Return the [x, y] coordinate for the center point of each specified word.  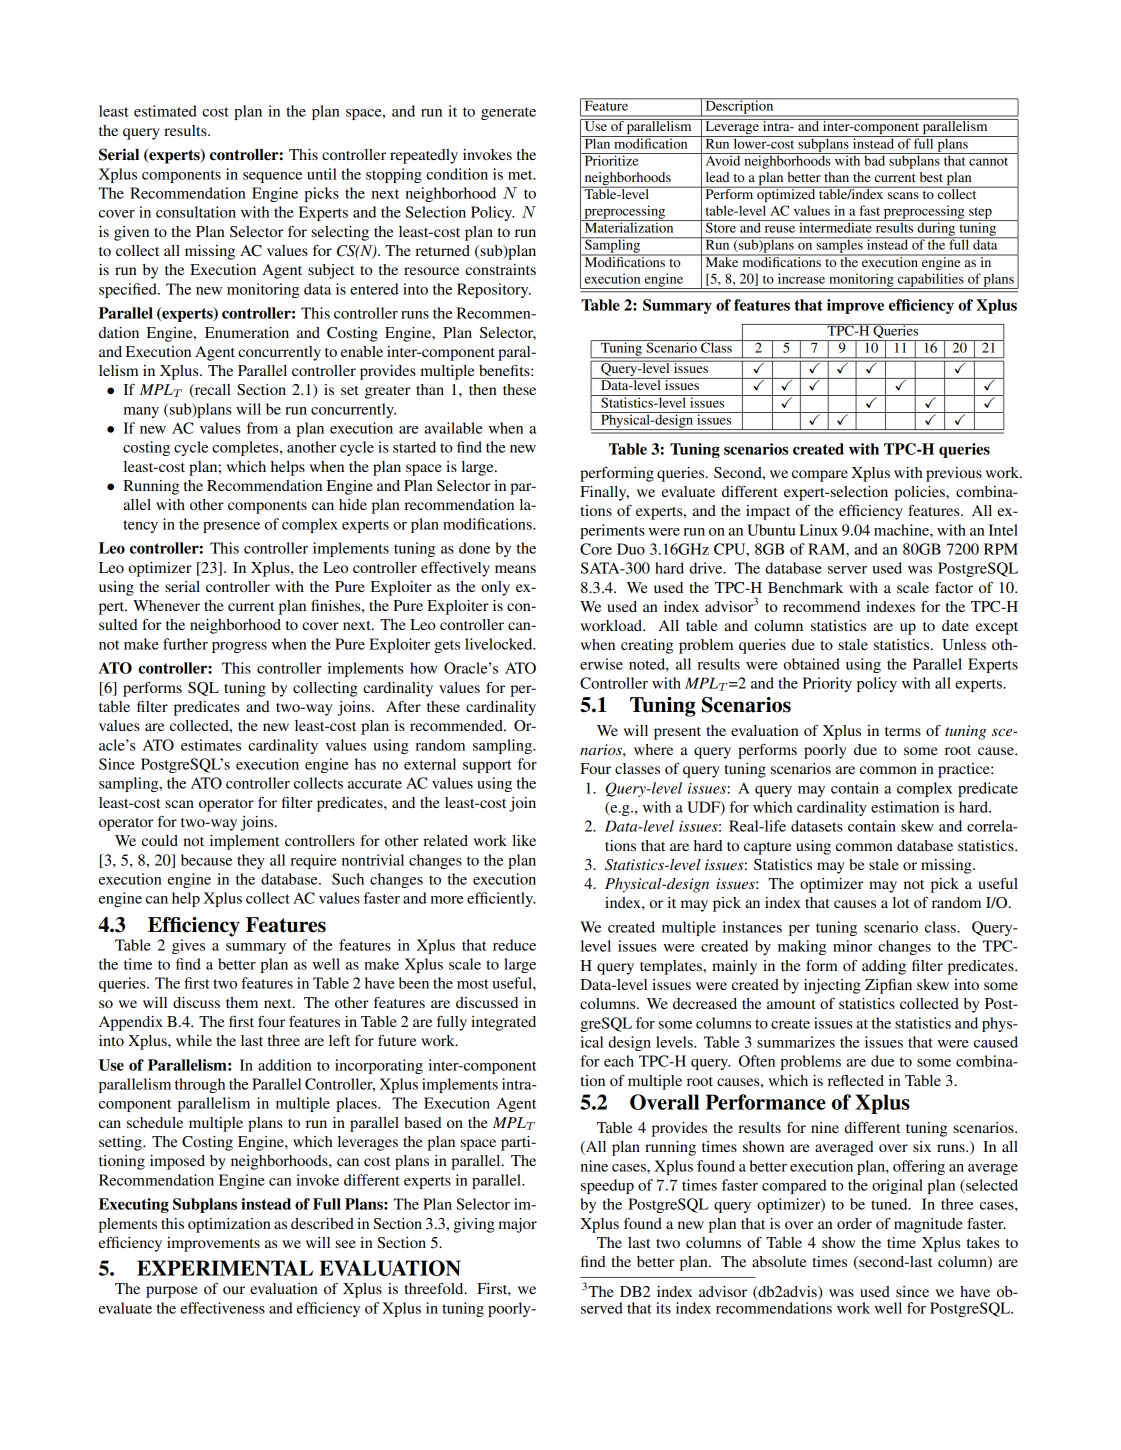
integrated [503, 1023]
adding [884, 967]
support [487, 766]
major [518, 1225]
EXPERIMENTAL [225, 1268]
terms [903, 731]
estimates [211, 745]
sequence [272, 177]
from [262, 428]
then [483, 389]
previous [954, 474]
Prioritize [611, 159]
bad [875, 159]
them [242, 1002]
